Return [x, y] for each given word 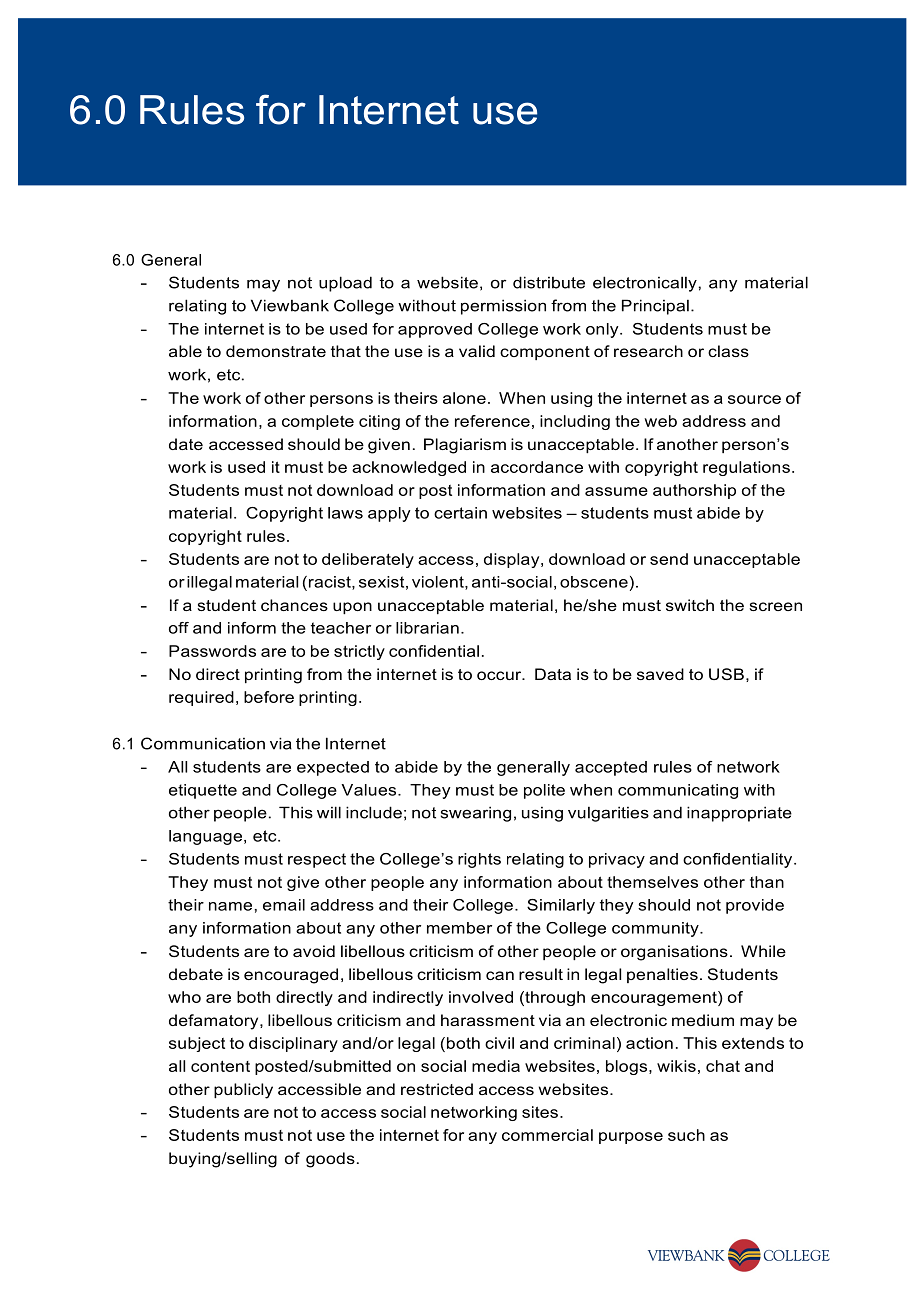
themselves [652, 882]
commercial [547, 1135]
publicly [243, 1091]
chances [294, 605]
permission [503, 307]
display [513, 560]
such [686, 1135]
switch [690, 605]
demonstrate [276, 351]
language [205, 837]
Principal [655, 307]
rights [479, 860]
